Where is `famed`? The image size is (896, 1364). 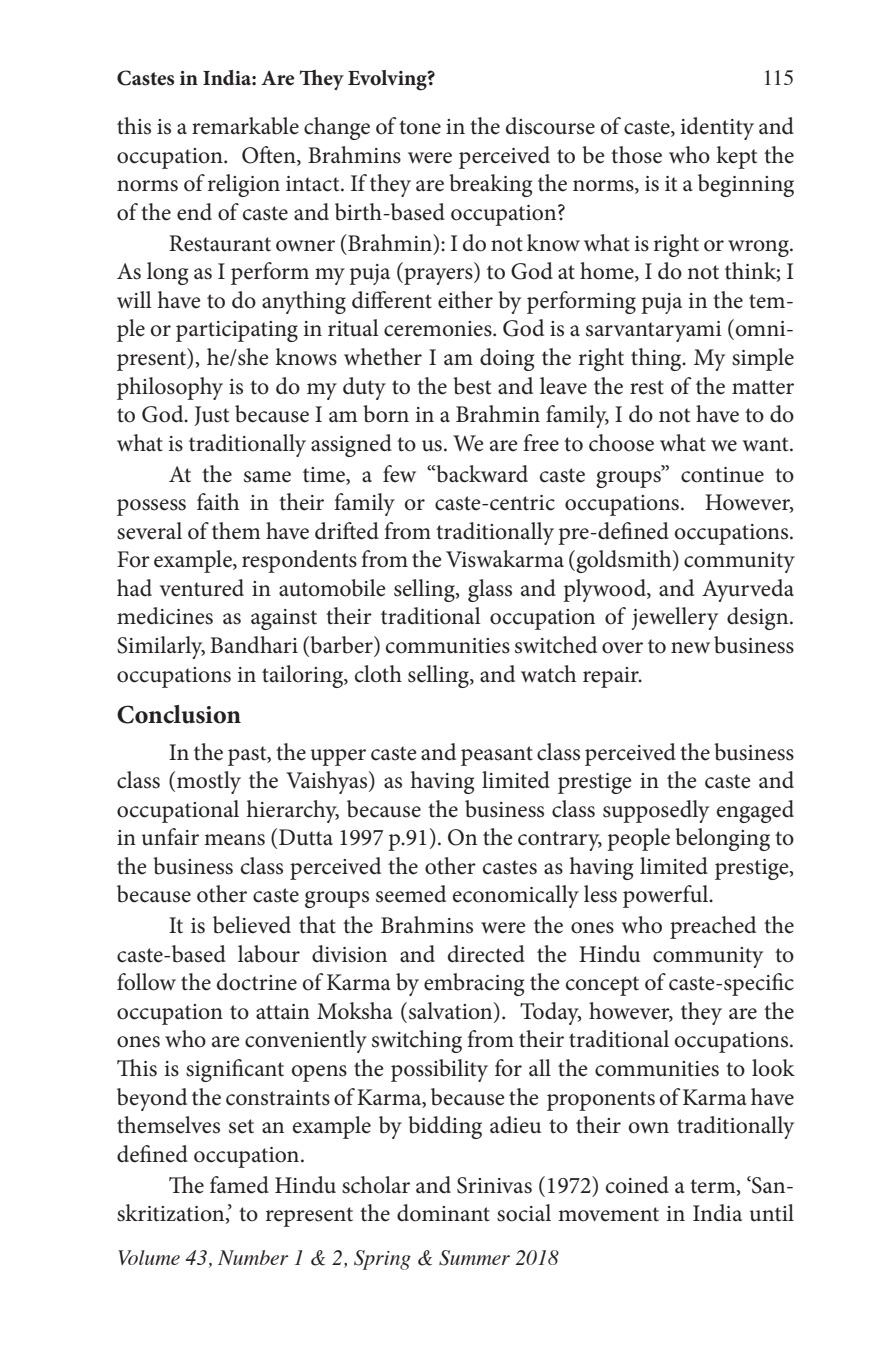 famed is located at coordinates (239, 1185).
